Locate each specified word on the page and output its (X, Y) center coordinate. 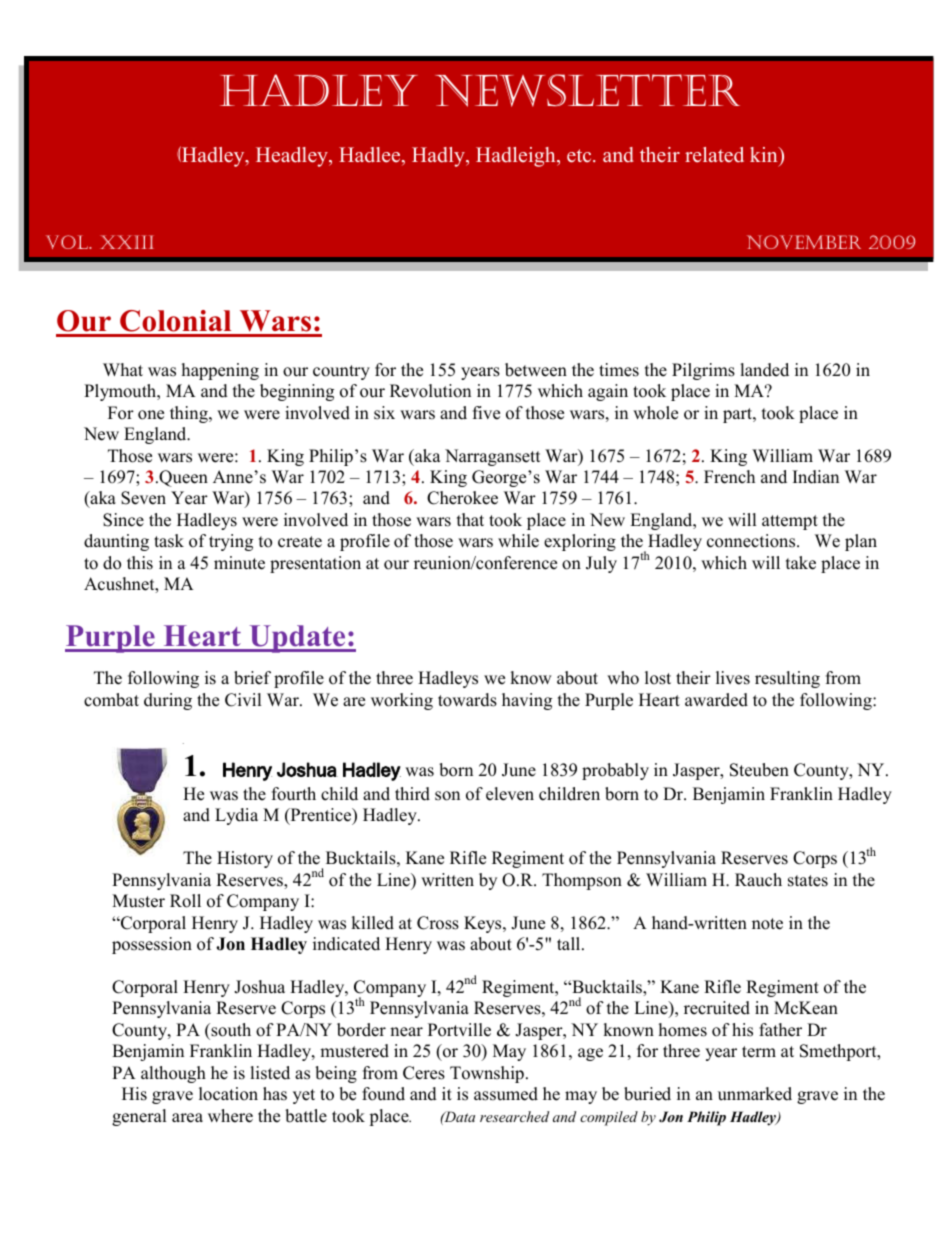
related (714, 155)
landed (764, 370)
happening (220, 371)
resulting (787, 679)
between (536, 370)
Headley (293, 157)
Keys (484, 924)
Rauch (758, 880)
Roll (185, 901)
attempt (790, 522)
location (228, 1094)
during (168, 701)
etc (580, 156)
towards (467, 700)
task (169, 541)
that (470, 519)
